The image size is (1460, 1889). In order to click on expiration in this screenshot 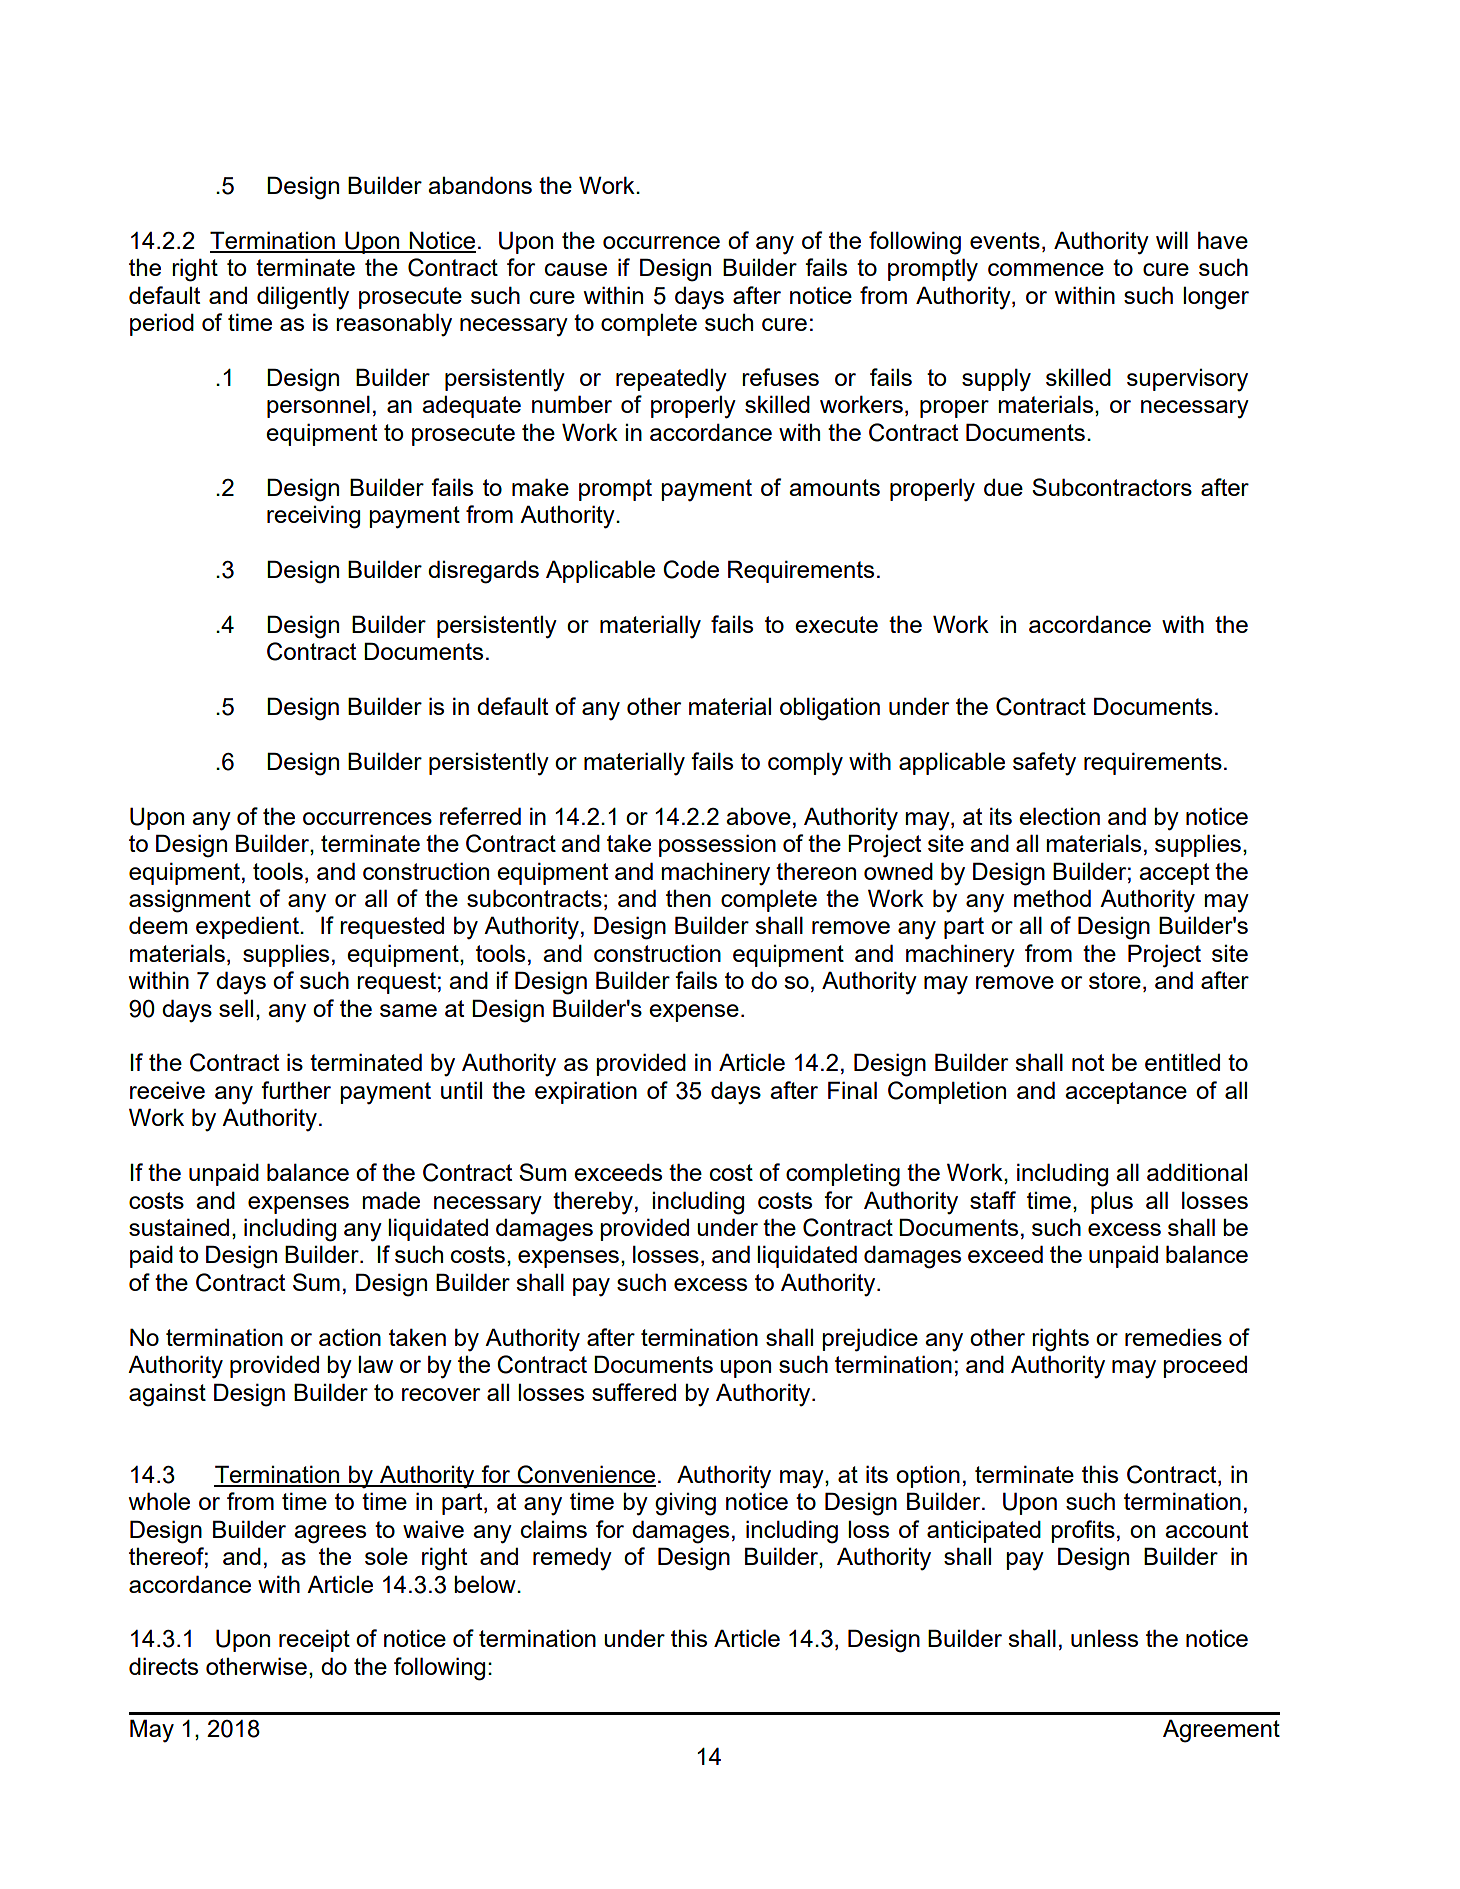, I will do `click(586, 1092)`.
